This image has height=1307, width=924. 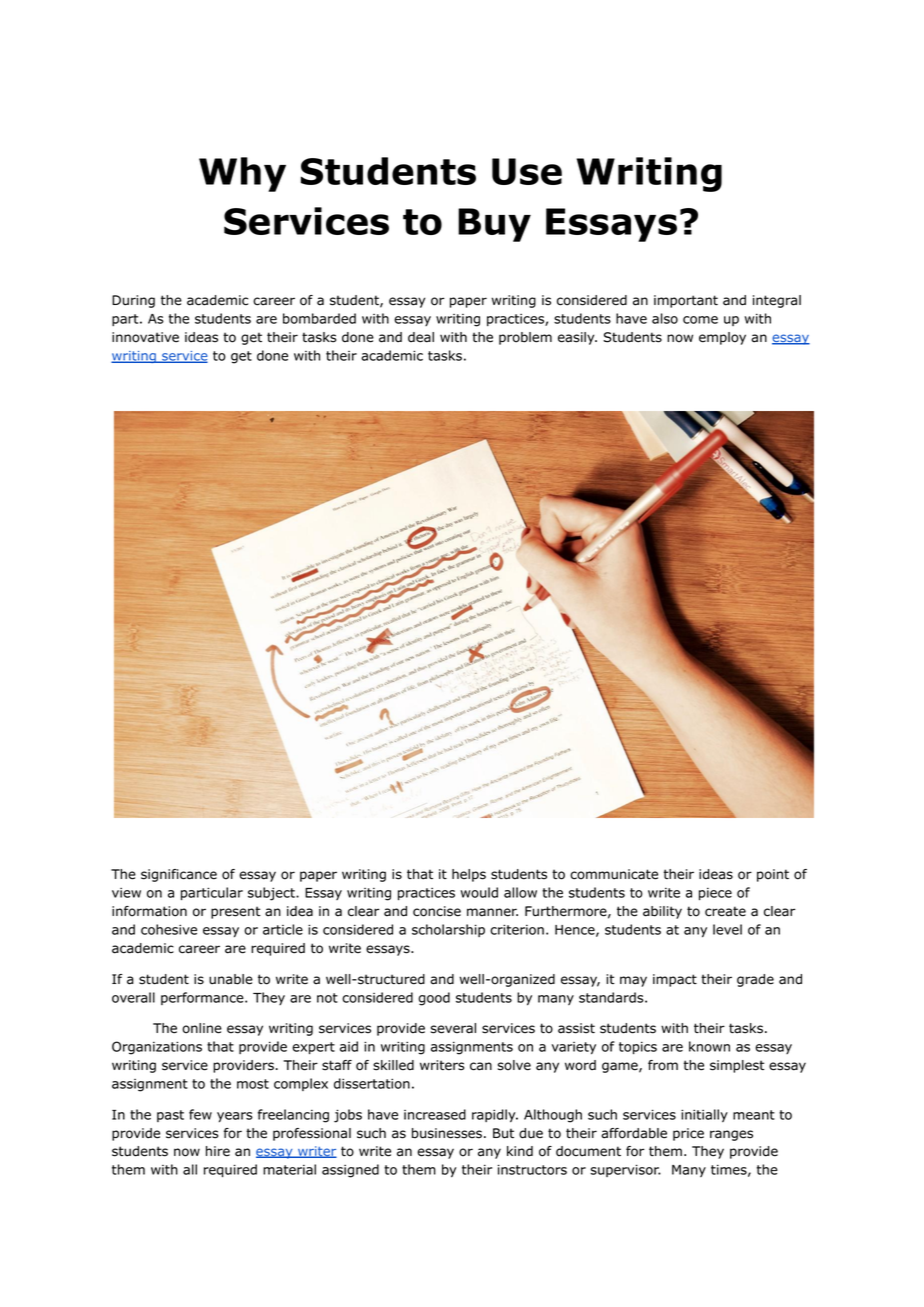 I want to click on businesses, so click(x=447, y=1133).
